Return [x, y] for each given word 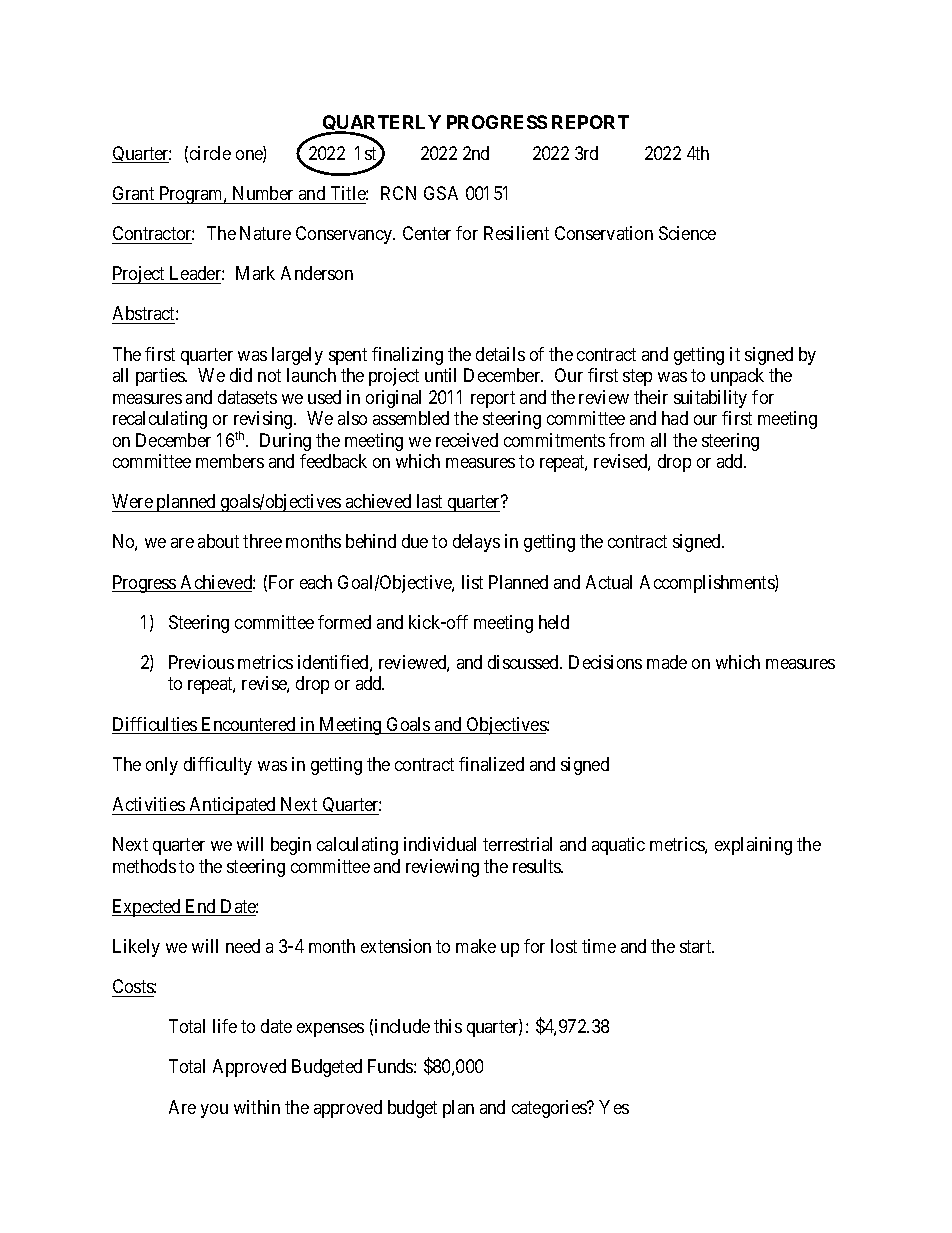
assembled [411, 418]
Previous [201, 662]
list [472, 582]
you [214, 1111]
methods [144, 866]
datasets [247, 397]
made [667, 662]
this [448, 1026]
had [675, 418]
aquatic [618, 846]
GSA [441, 193]
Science [687, 233]
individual [440, 844]
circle [210, 153]
